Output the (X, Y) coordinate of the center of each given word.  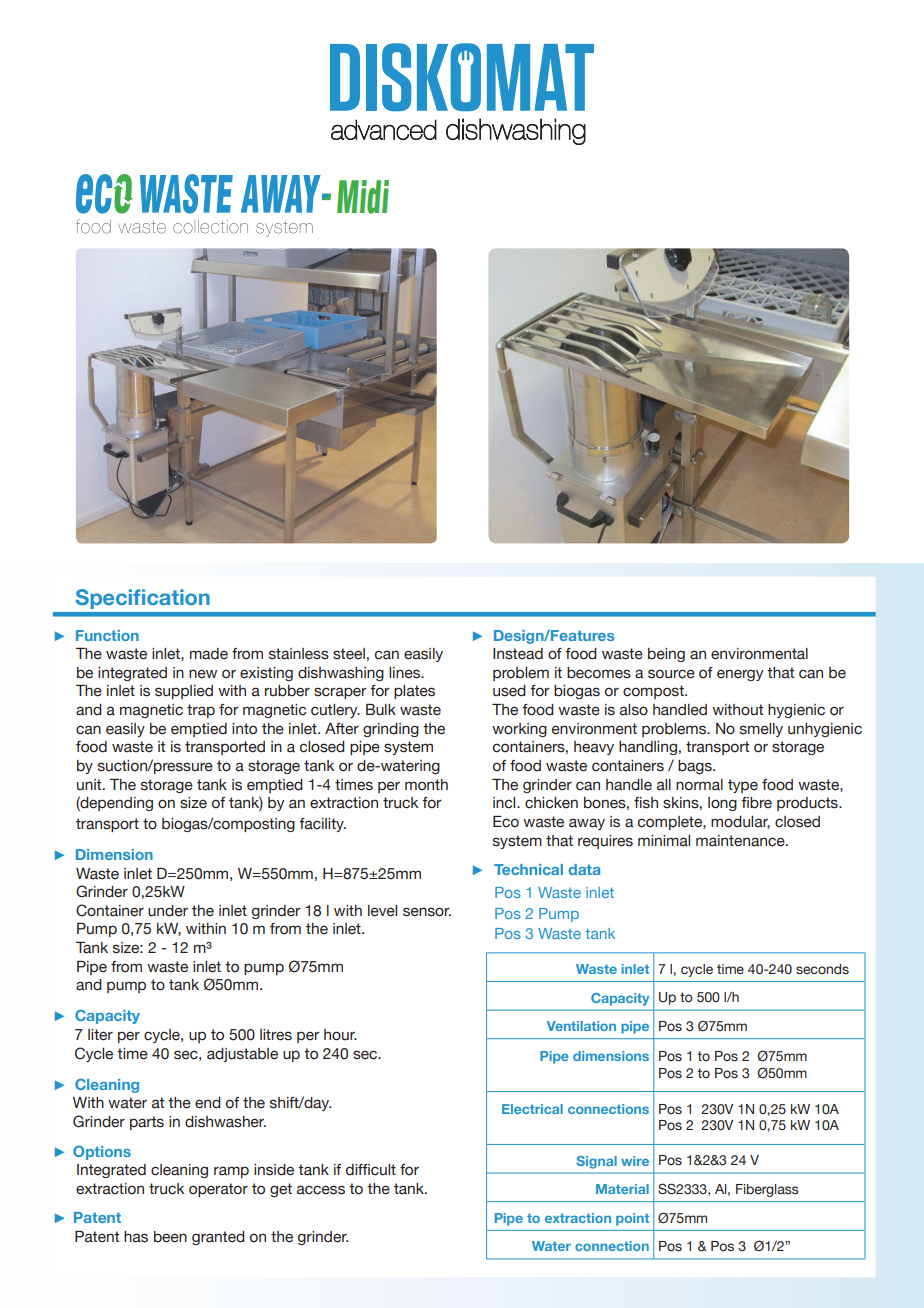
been (170, 1237)
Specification (143, 599)
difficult (371, 1170)
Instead (518, 654)
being (666, 655)
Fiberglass (767, 1190)
